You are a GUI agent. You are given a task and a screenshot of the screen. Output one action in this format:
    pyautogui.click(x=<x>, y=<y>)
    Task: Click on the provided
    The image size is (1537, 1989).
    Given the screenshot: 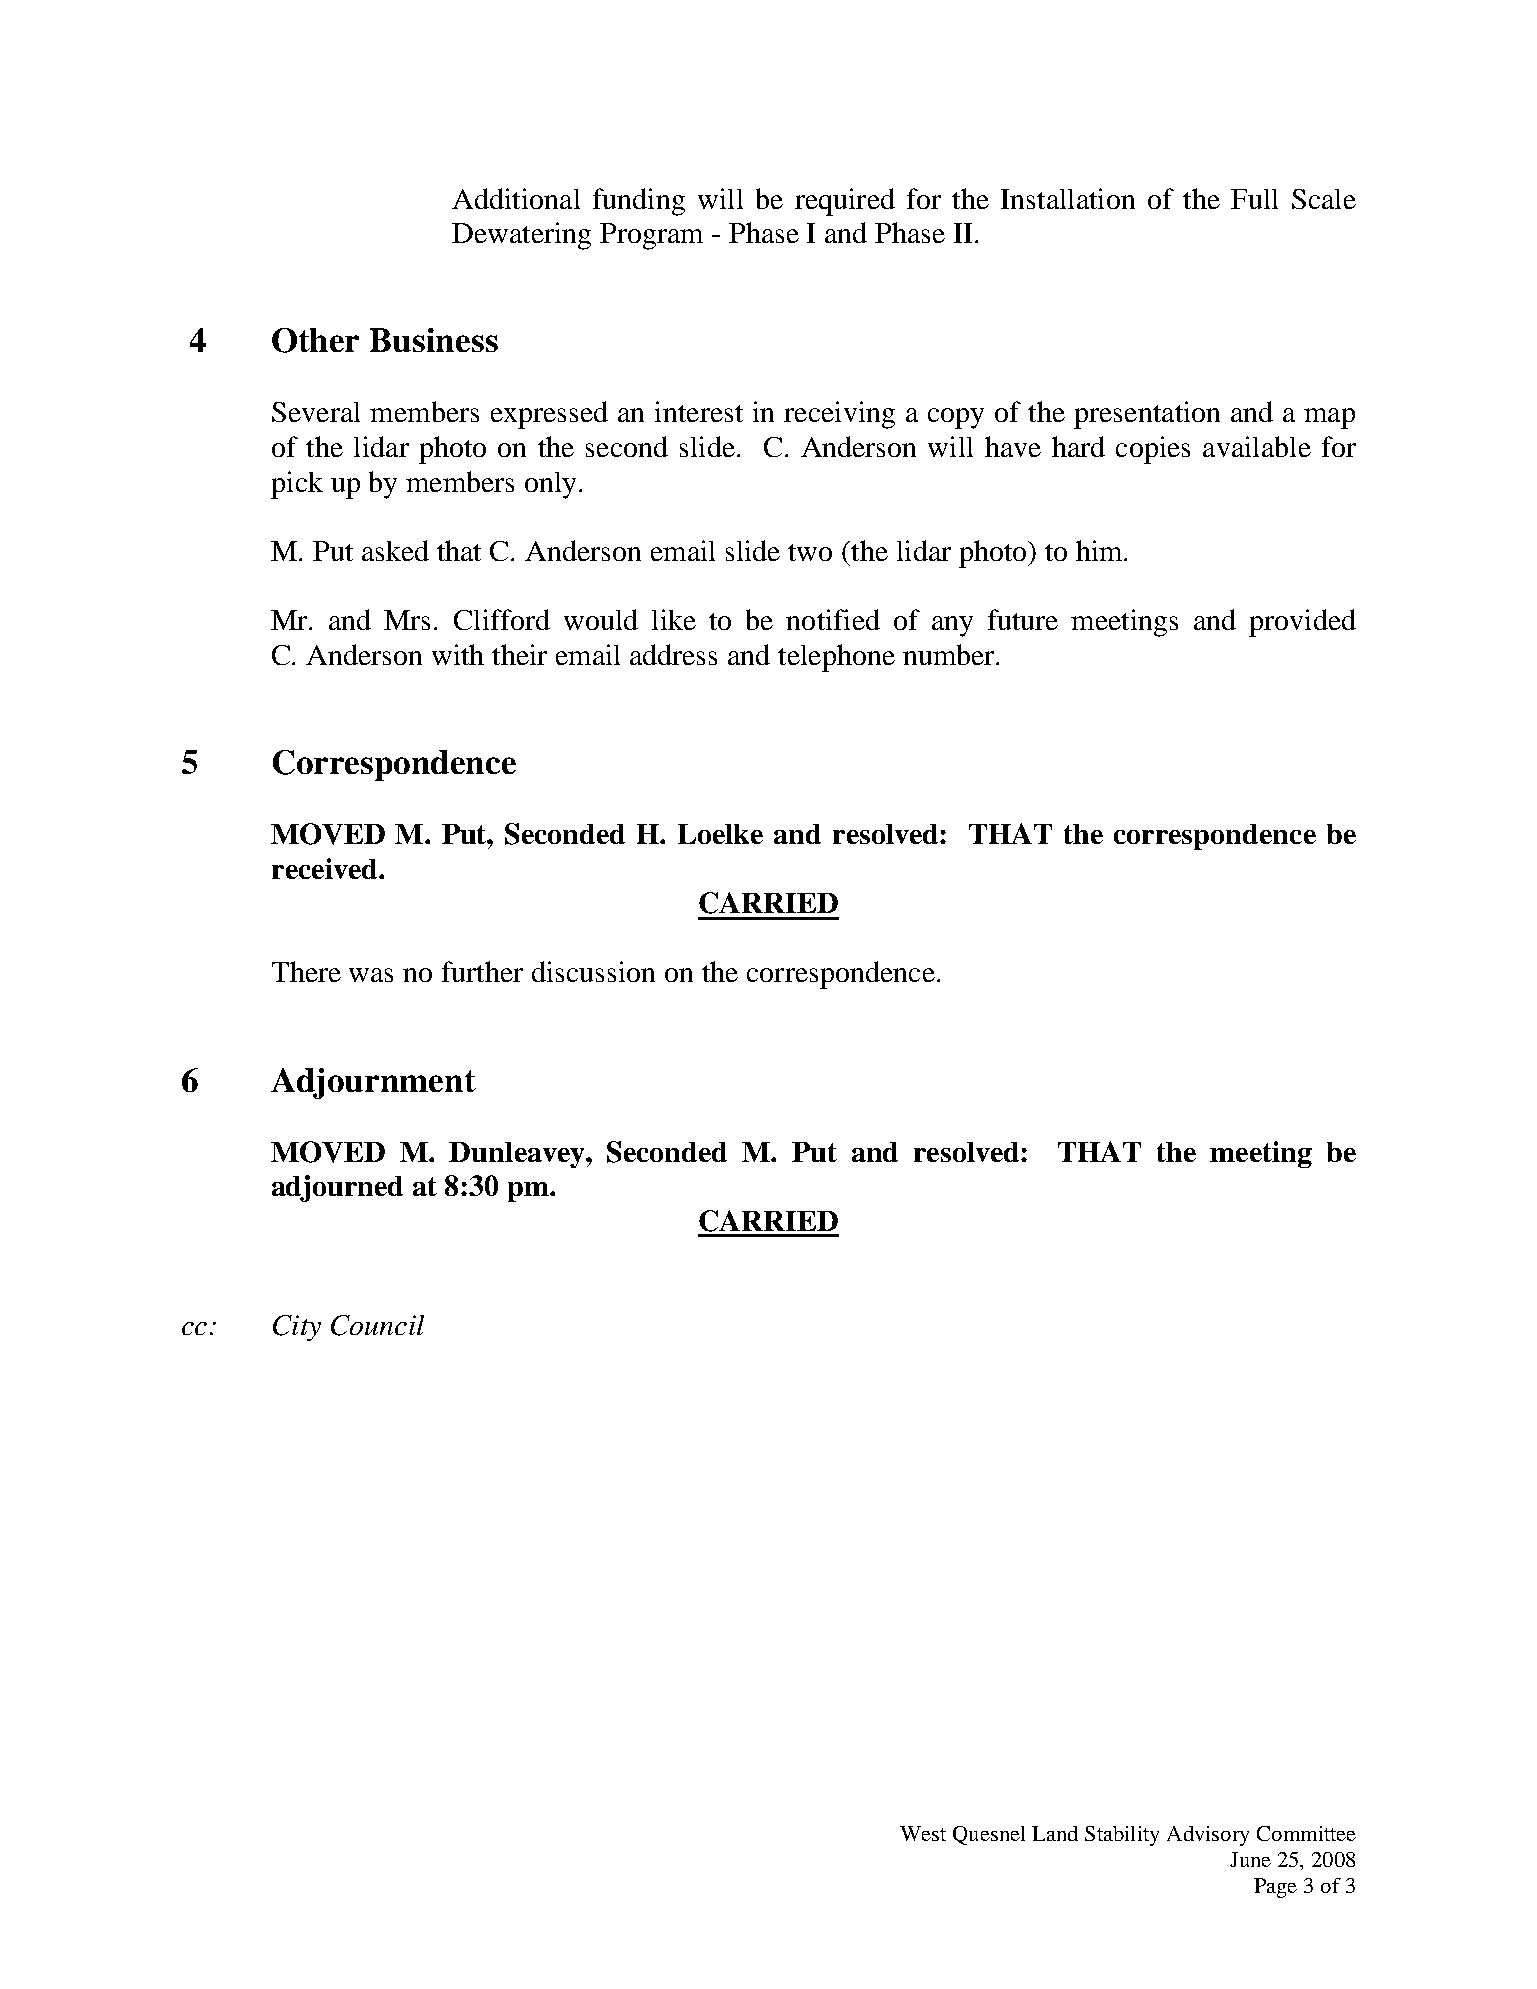 What is the action you would take?
    pyautogui.click(x=1302, y=623)
